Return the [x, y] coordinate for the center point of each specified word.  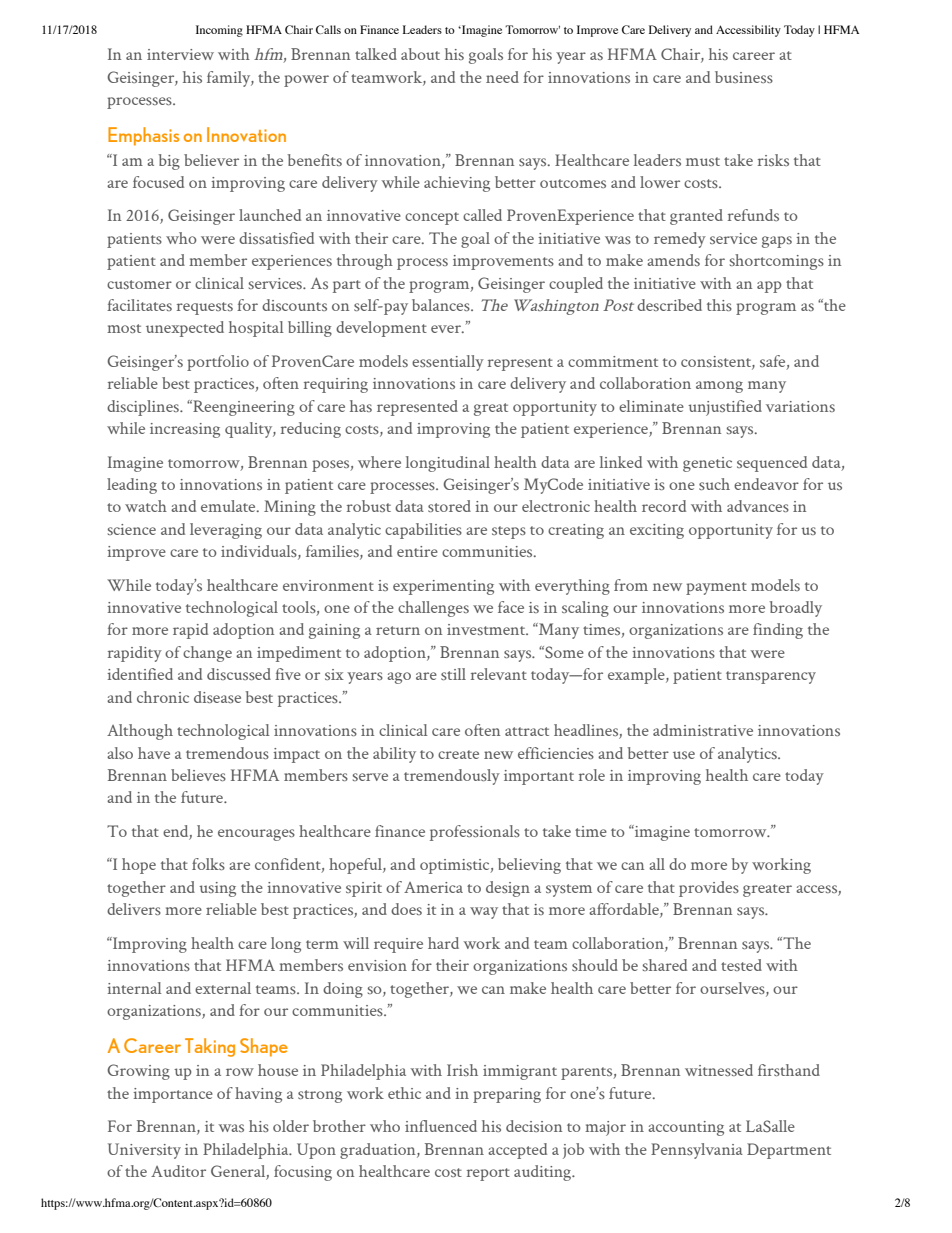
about [420, 54]
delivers [134, 909]
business [744, 77]
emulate [229, 506]
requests [205, 308]
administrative [703, 730]
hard [443, 943]
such [714, 484]
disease [217, 697]
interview [180, 54]
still [453, 674]
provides [709, 889]
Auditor [178, 1171]
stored [449, 506]
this [719, 305]
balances [442, 305]
